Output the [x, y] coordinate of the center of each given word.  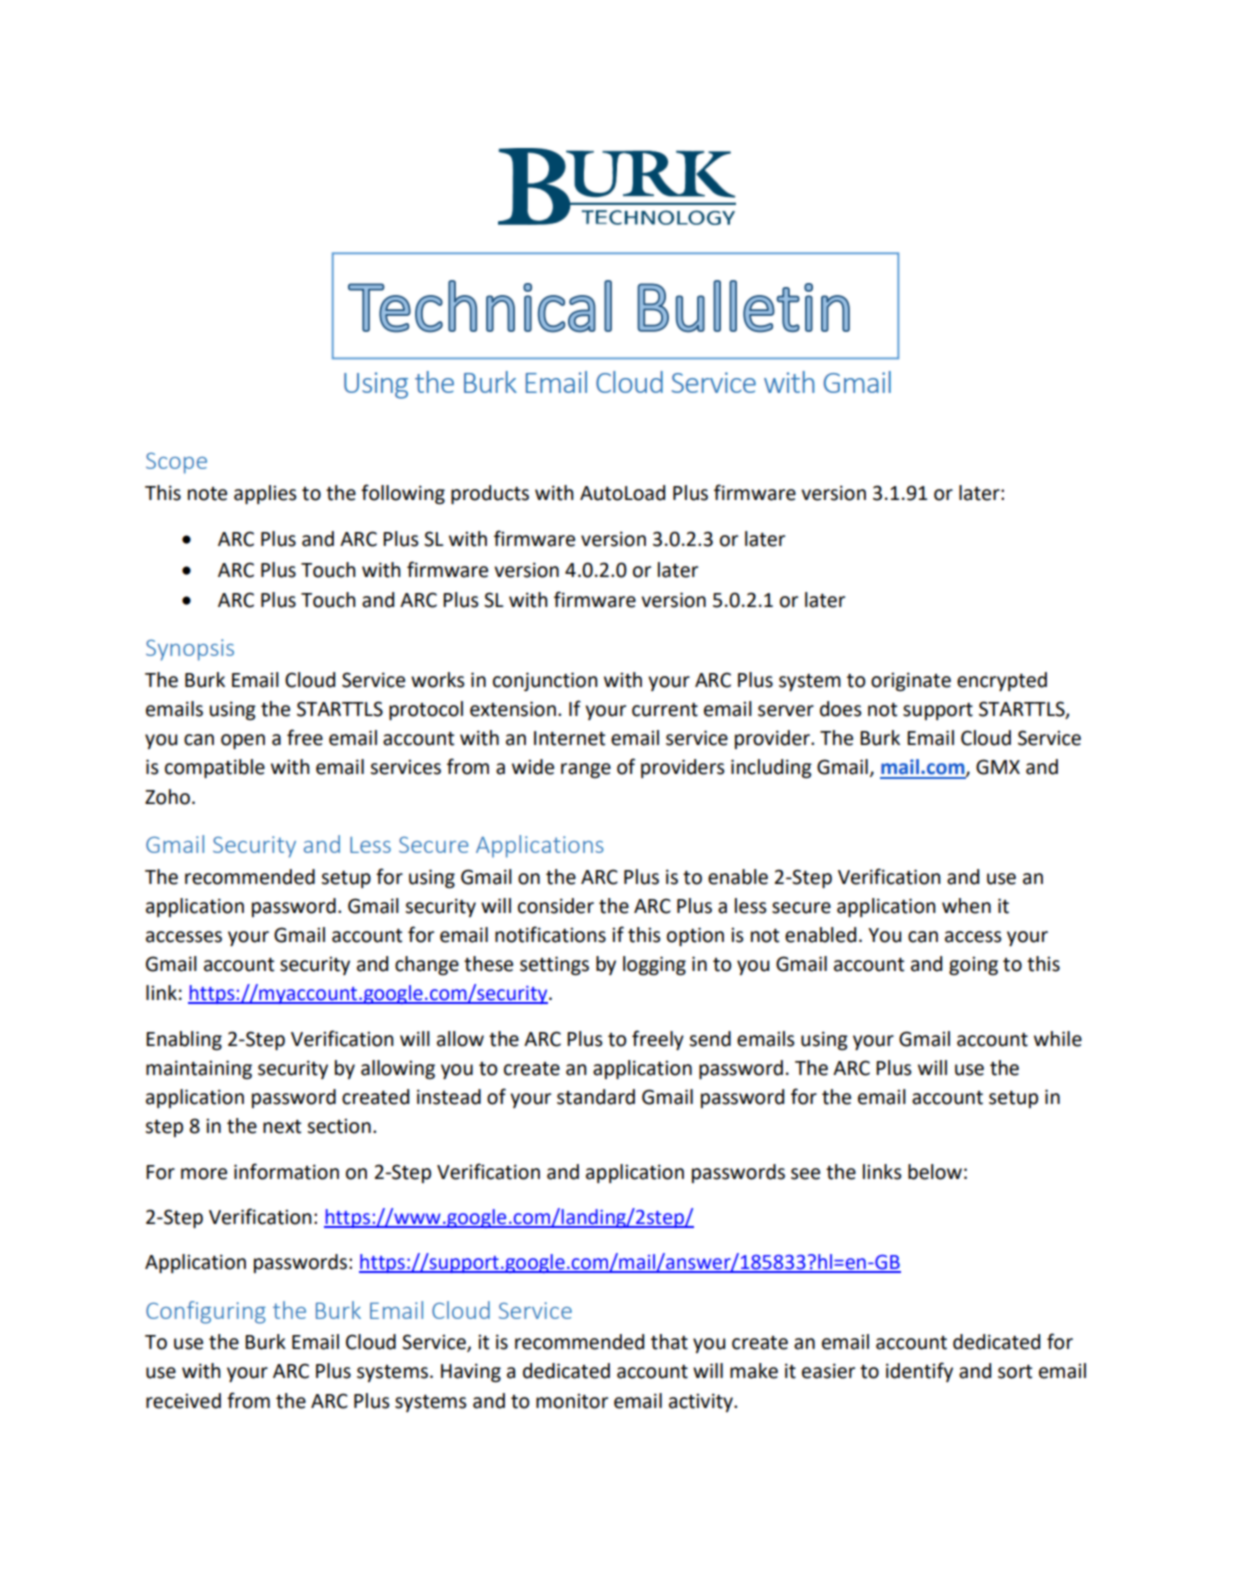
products [490, 494]
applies [265, 494]
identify [919, 1372]
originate [911, 681]
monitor [572, 1401]
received [183, 1401]
